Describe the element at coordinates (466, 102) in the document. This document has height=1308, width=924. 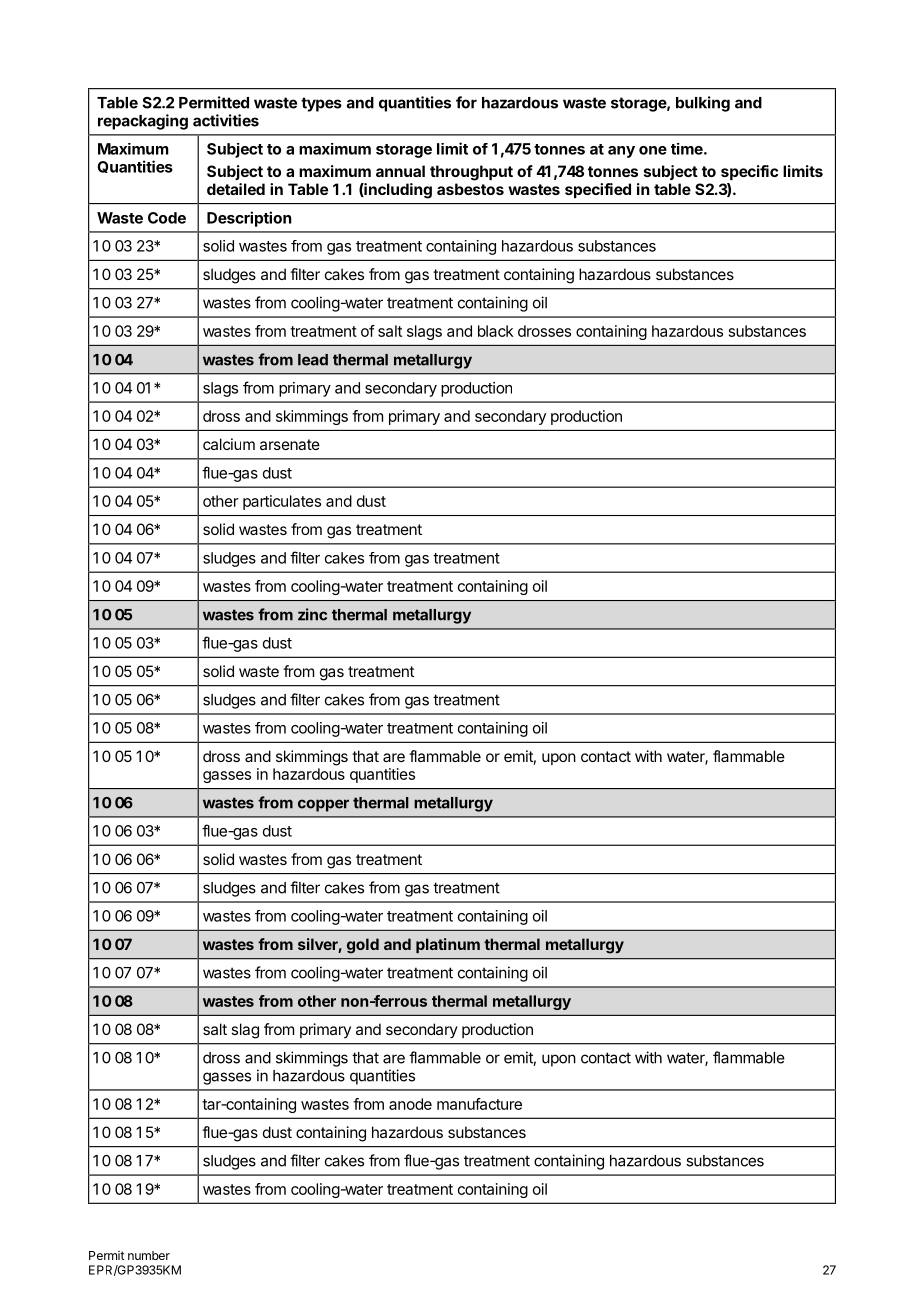
I see `for` at that location.
